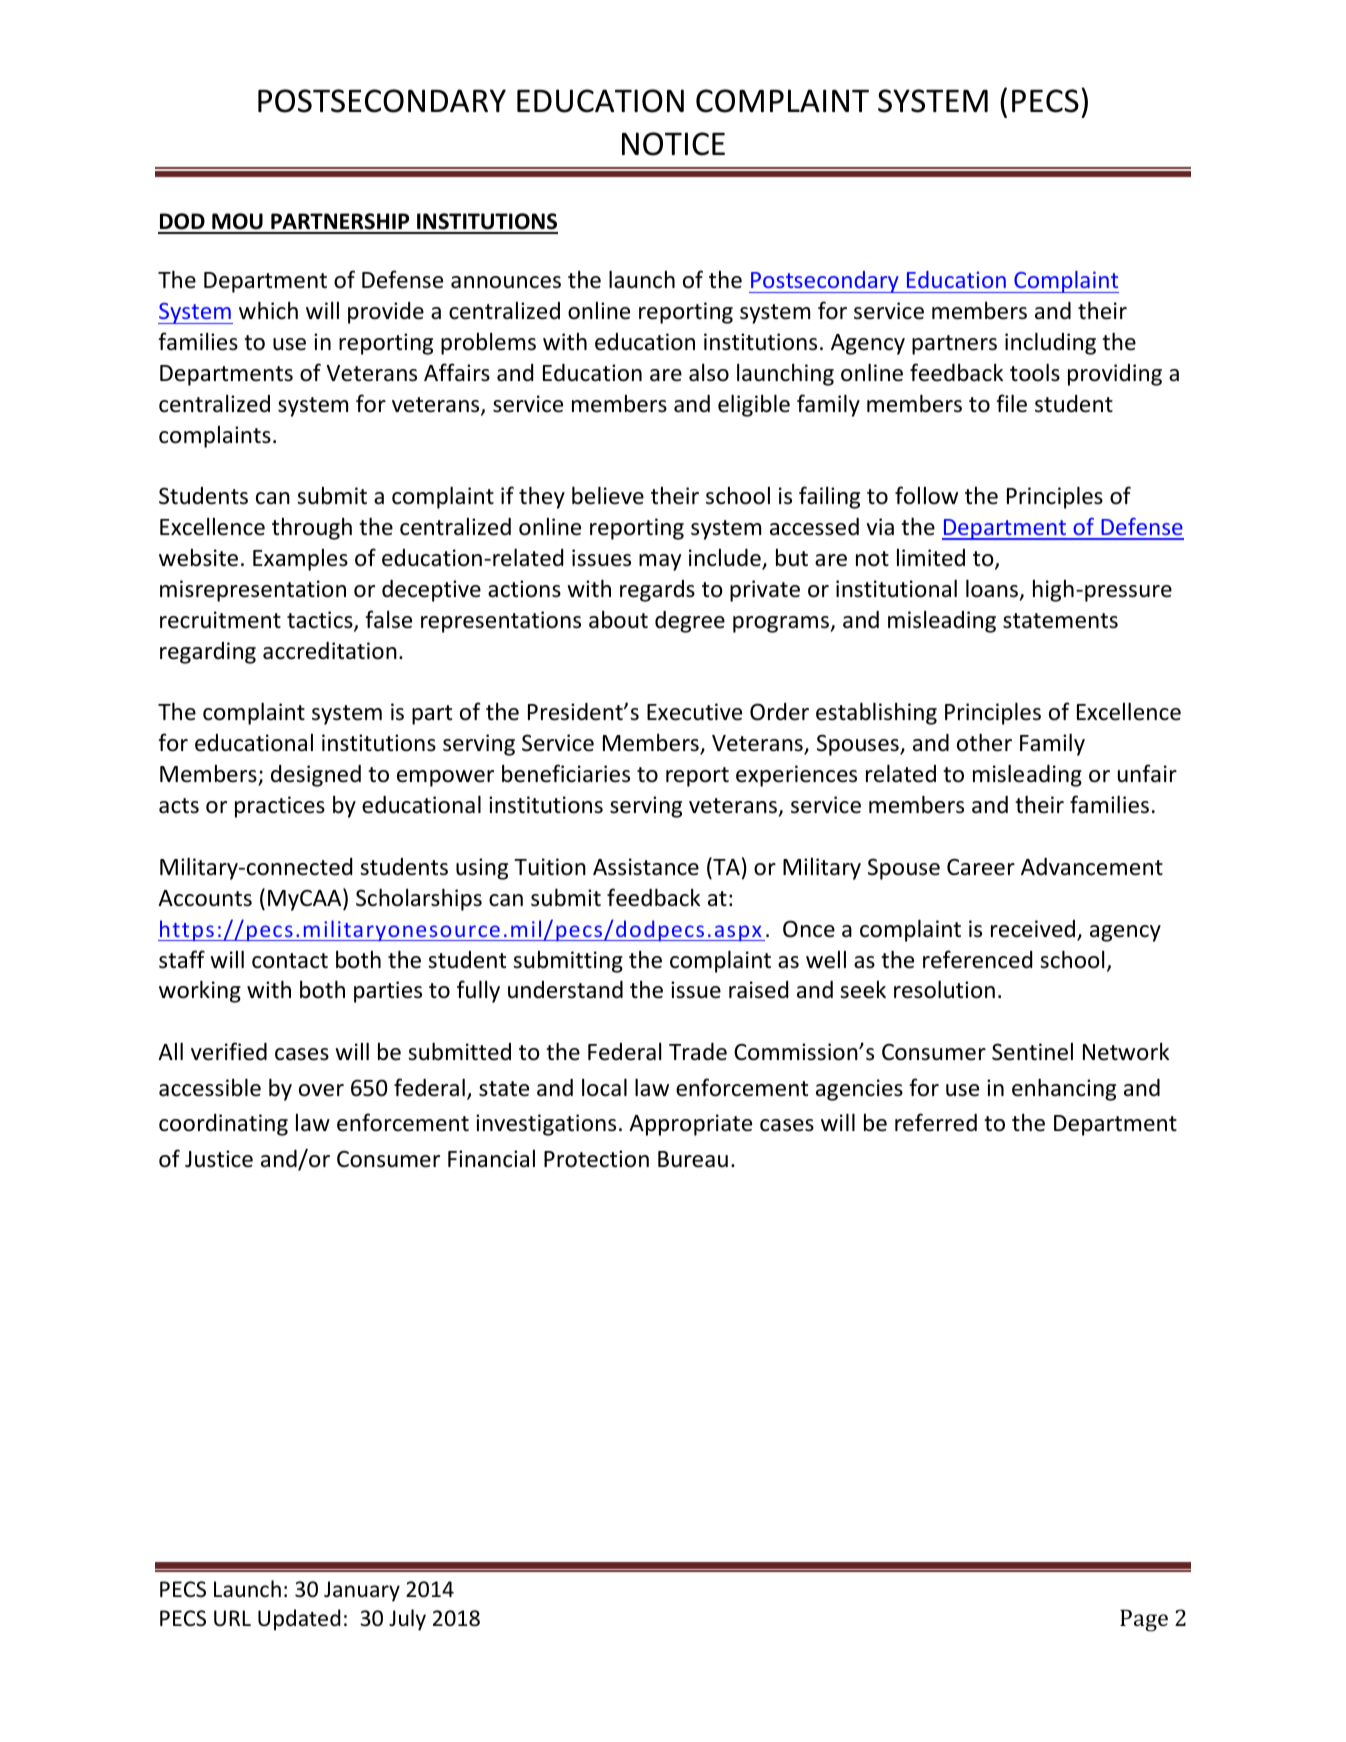  I want to click on including, so click(1050, 343).
